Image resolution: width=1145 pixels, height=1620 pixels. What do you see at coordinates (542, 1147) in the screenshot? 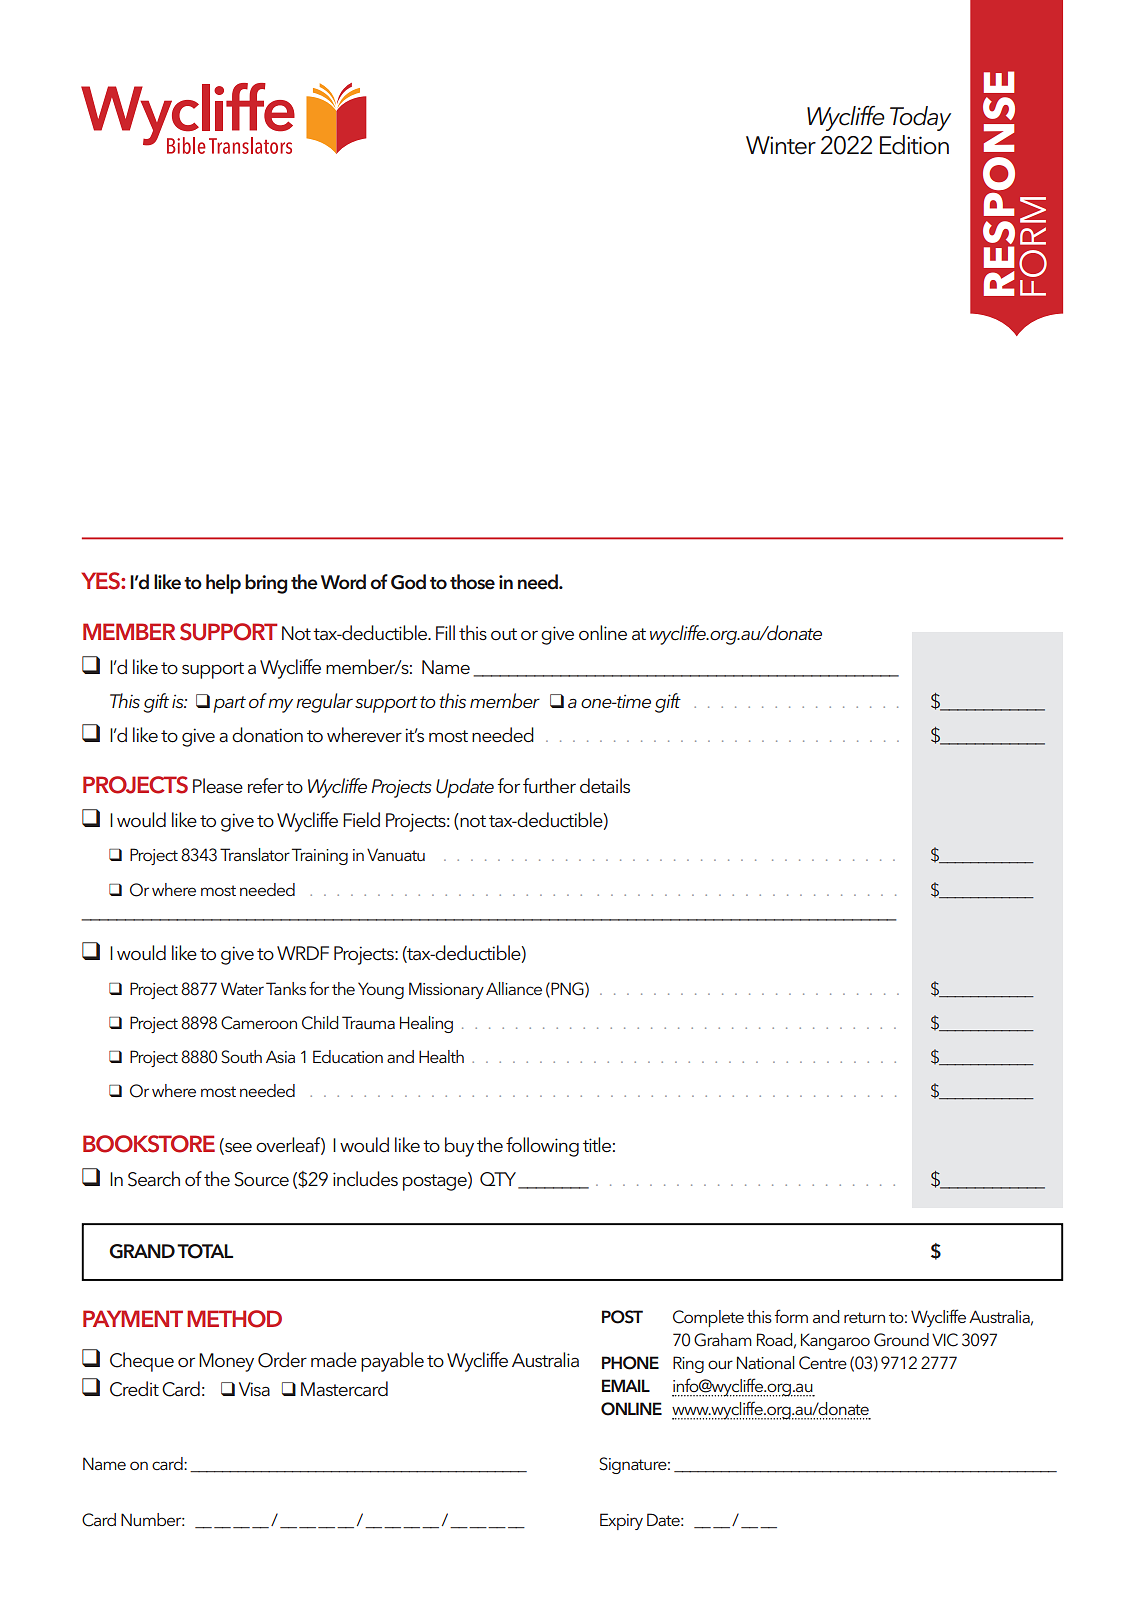
I see `following` at bounding box center [542, 1147].
